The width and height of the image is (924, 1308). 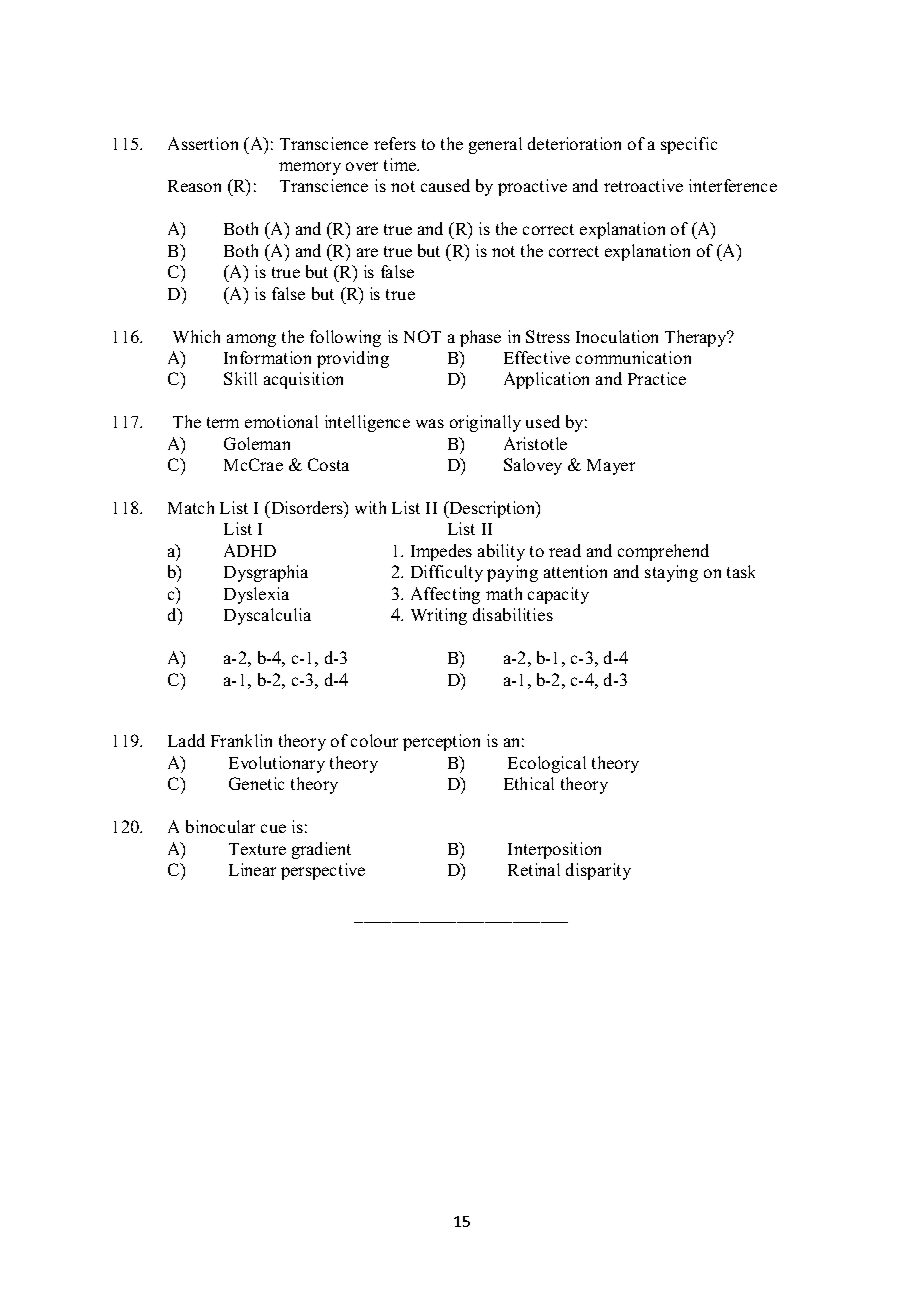 I want to click on Franklin, so click(x=241, y=740).
